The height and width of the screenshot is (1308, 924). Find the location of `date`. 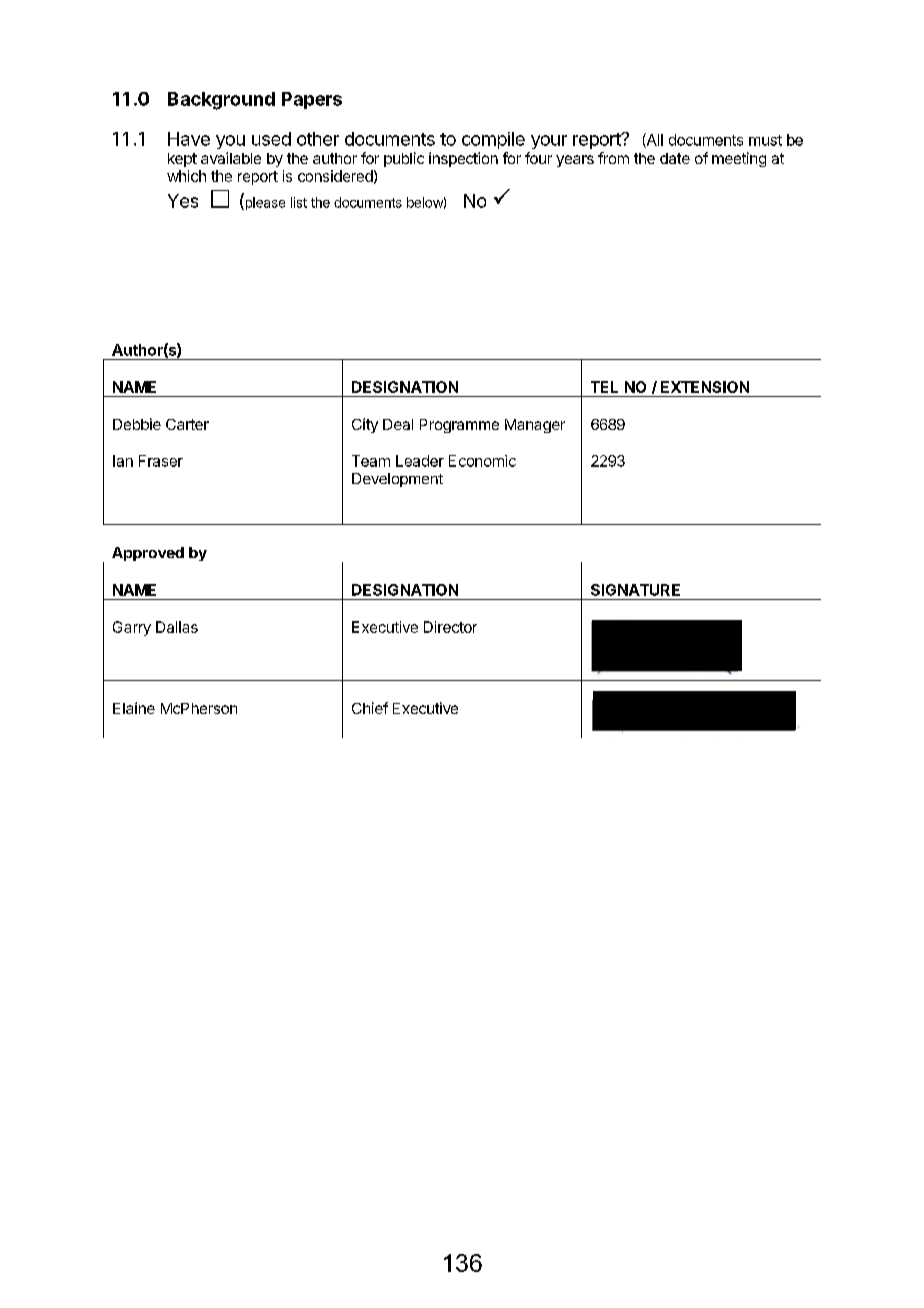

date is located at coordinates (675, 158).
